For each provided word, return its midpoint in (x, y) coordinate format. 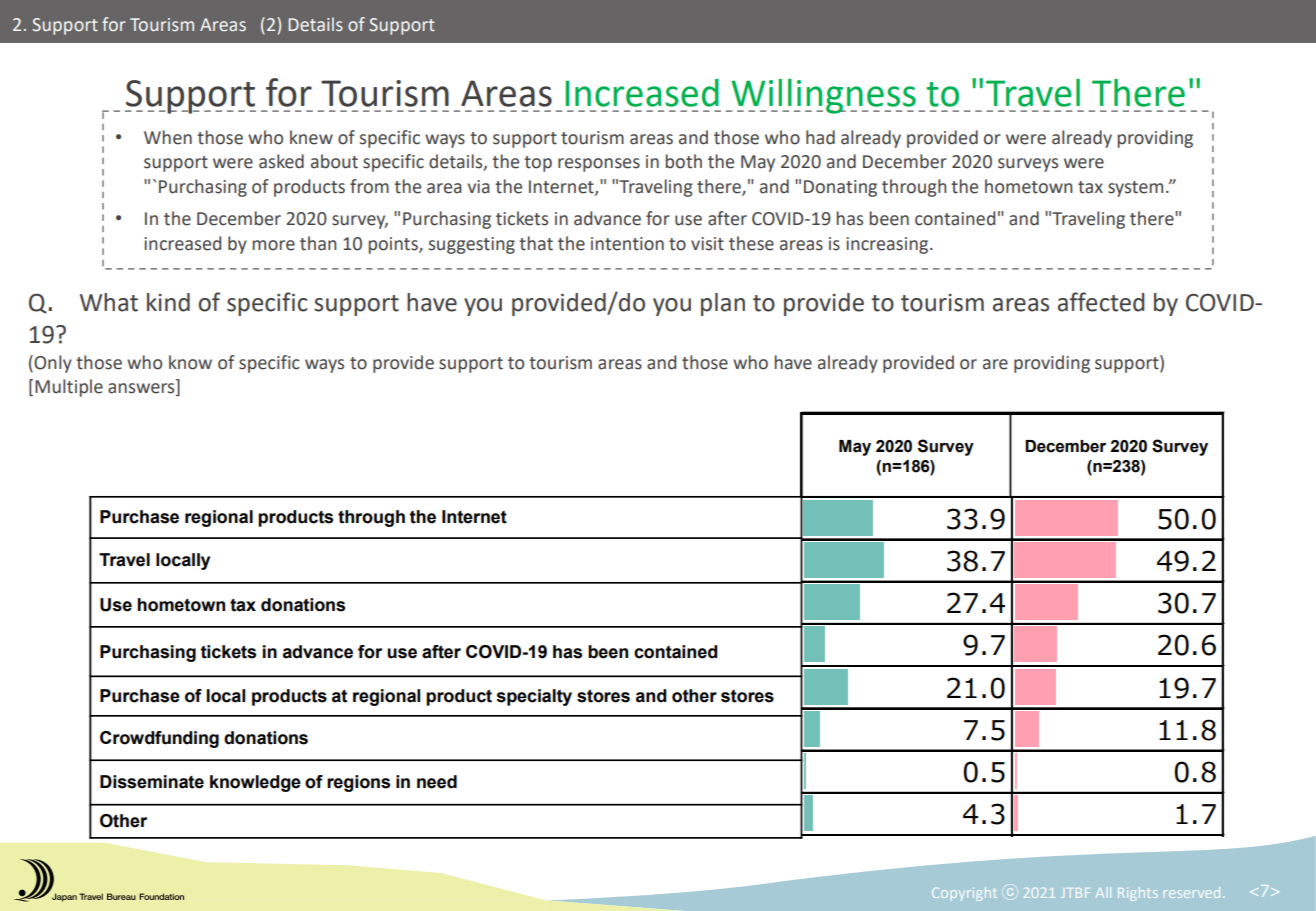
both (684, 161)
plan (723, 304)
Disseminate (152, 782)
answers (142, 389)
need (437, 782)
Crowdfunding (159, 739)
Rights (1138, 894)
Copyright (964, 894)
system (1135, 189)
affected (1101, 302)
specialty (534, 697)
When (168, 137)
